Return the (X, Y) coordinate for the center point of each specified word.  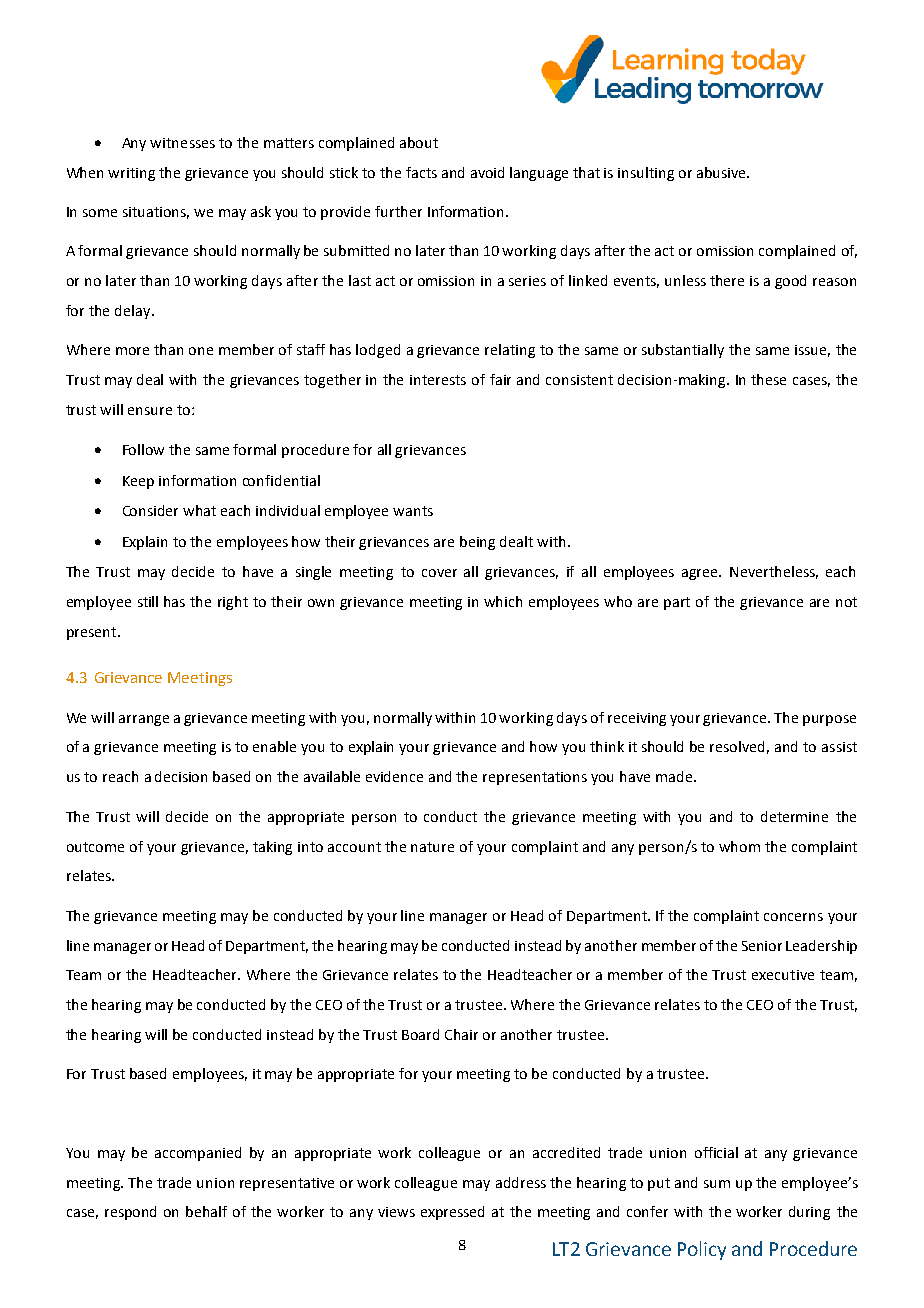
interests (438, 380)
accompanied (198, 1154)
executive (783, 975)
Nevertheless (774, 572)
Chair (461, 1034)
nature (432, 847)
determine (794, 816)
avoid (487, 172)
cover (439, 573)
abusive (722, 172)
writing (131, 174)
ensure (150, 411)
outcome (95, 847)
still (148, 601)
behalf (206, 1211)
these (768, 379)
